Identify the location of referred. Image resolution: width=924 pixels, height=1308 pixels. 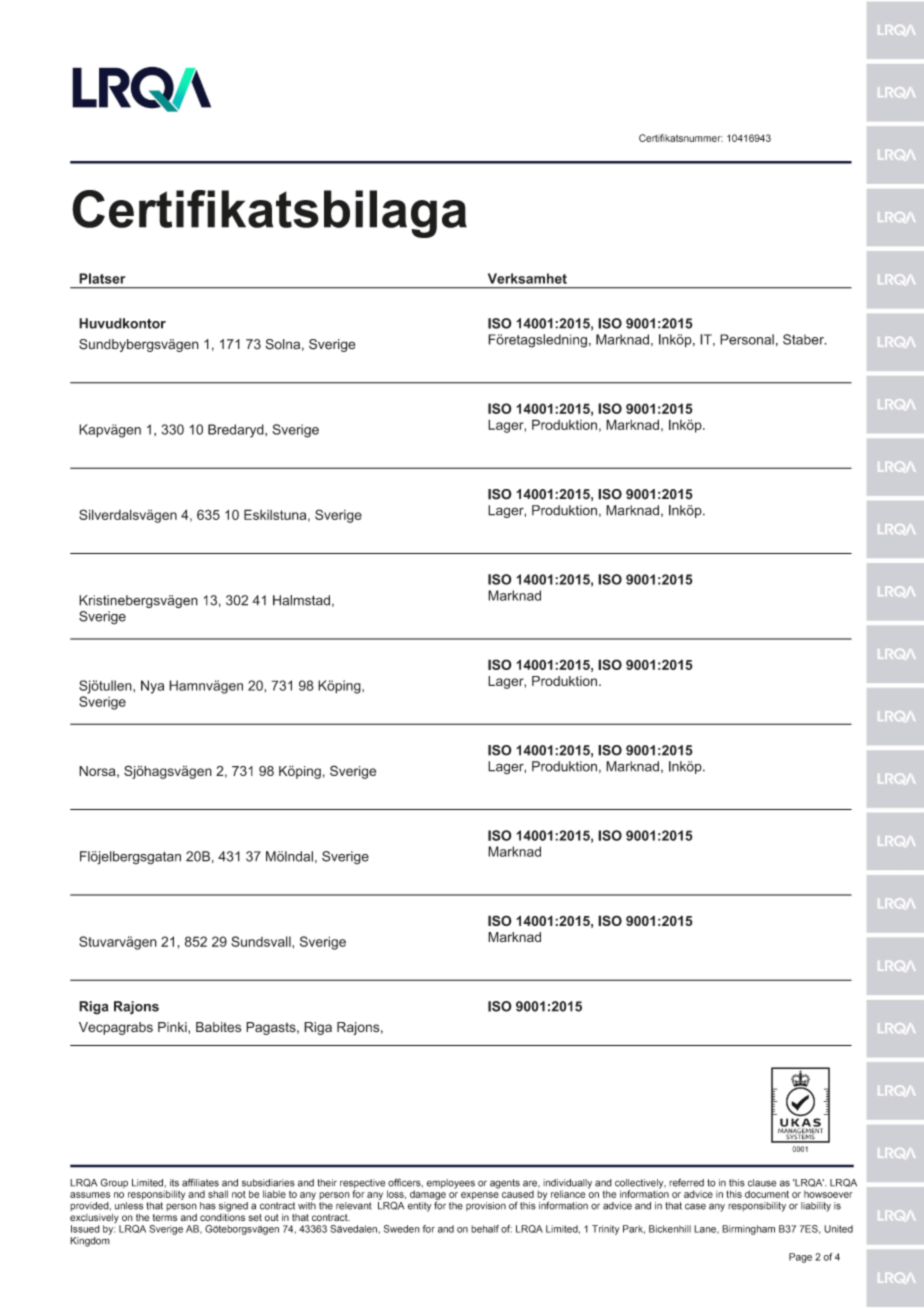
(686, 1182).
